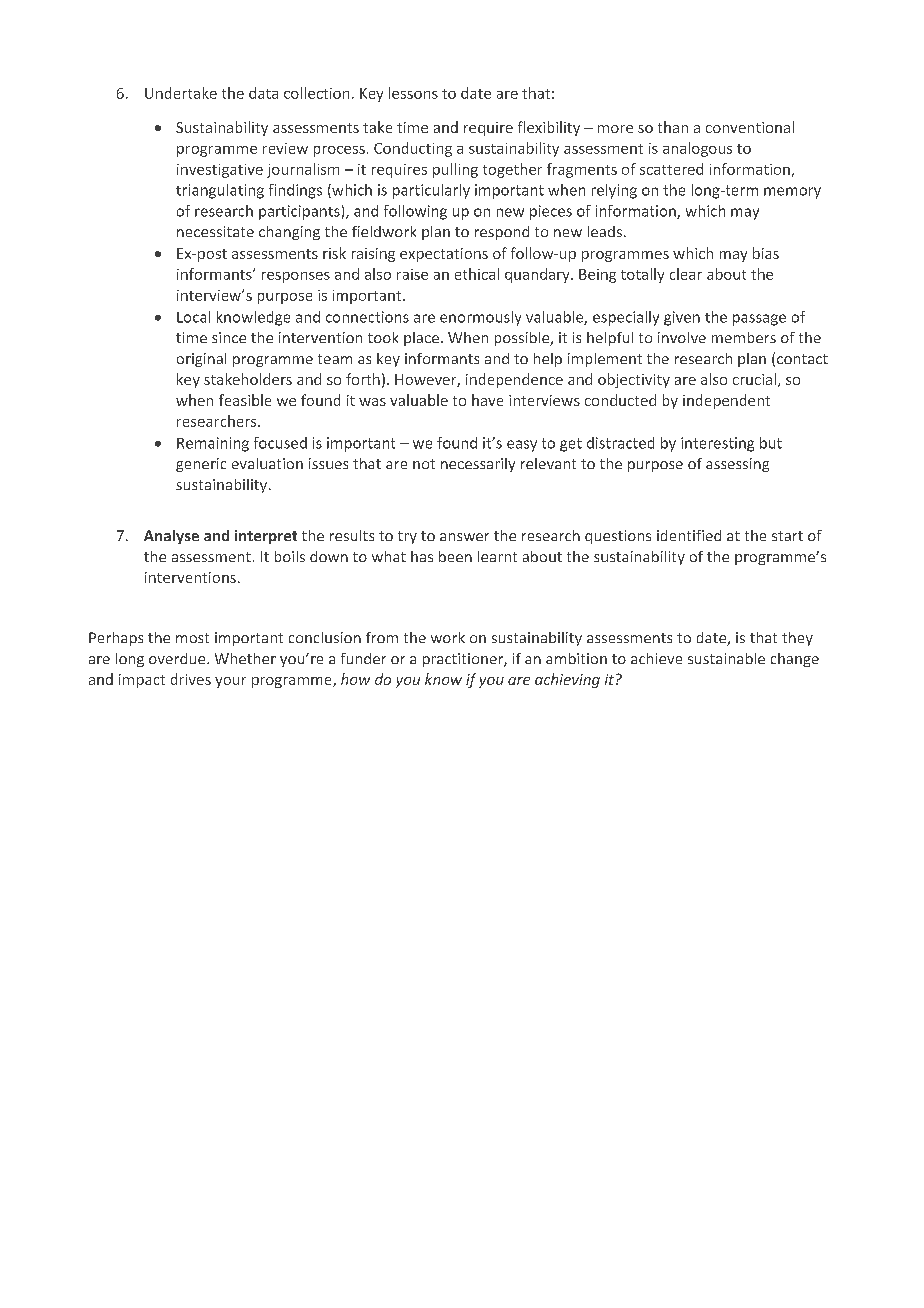 Image resolution: width=924 pixels, height=1308 pixels. I want to click on data, so click(263, 93).
